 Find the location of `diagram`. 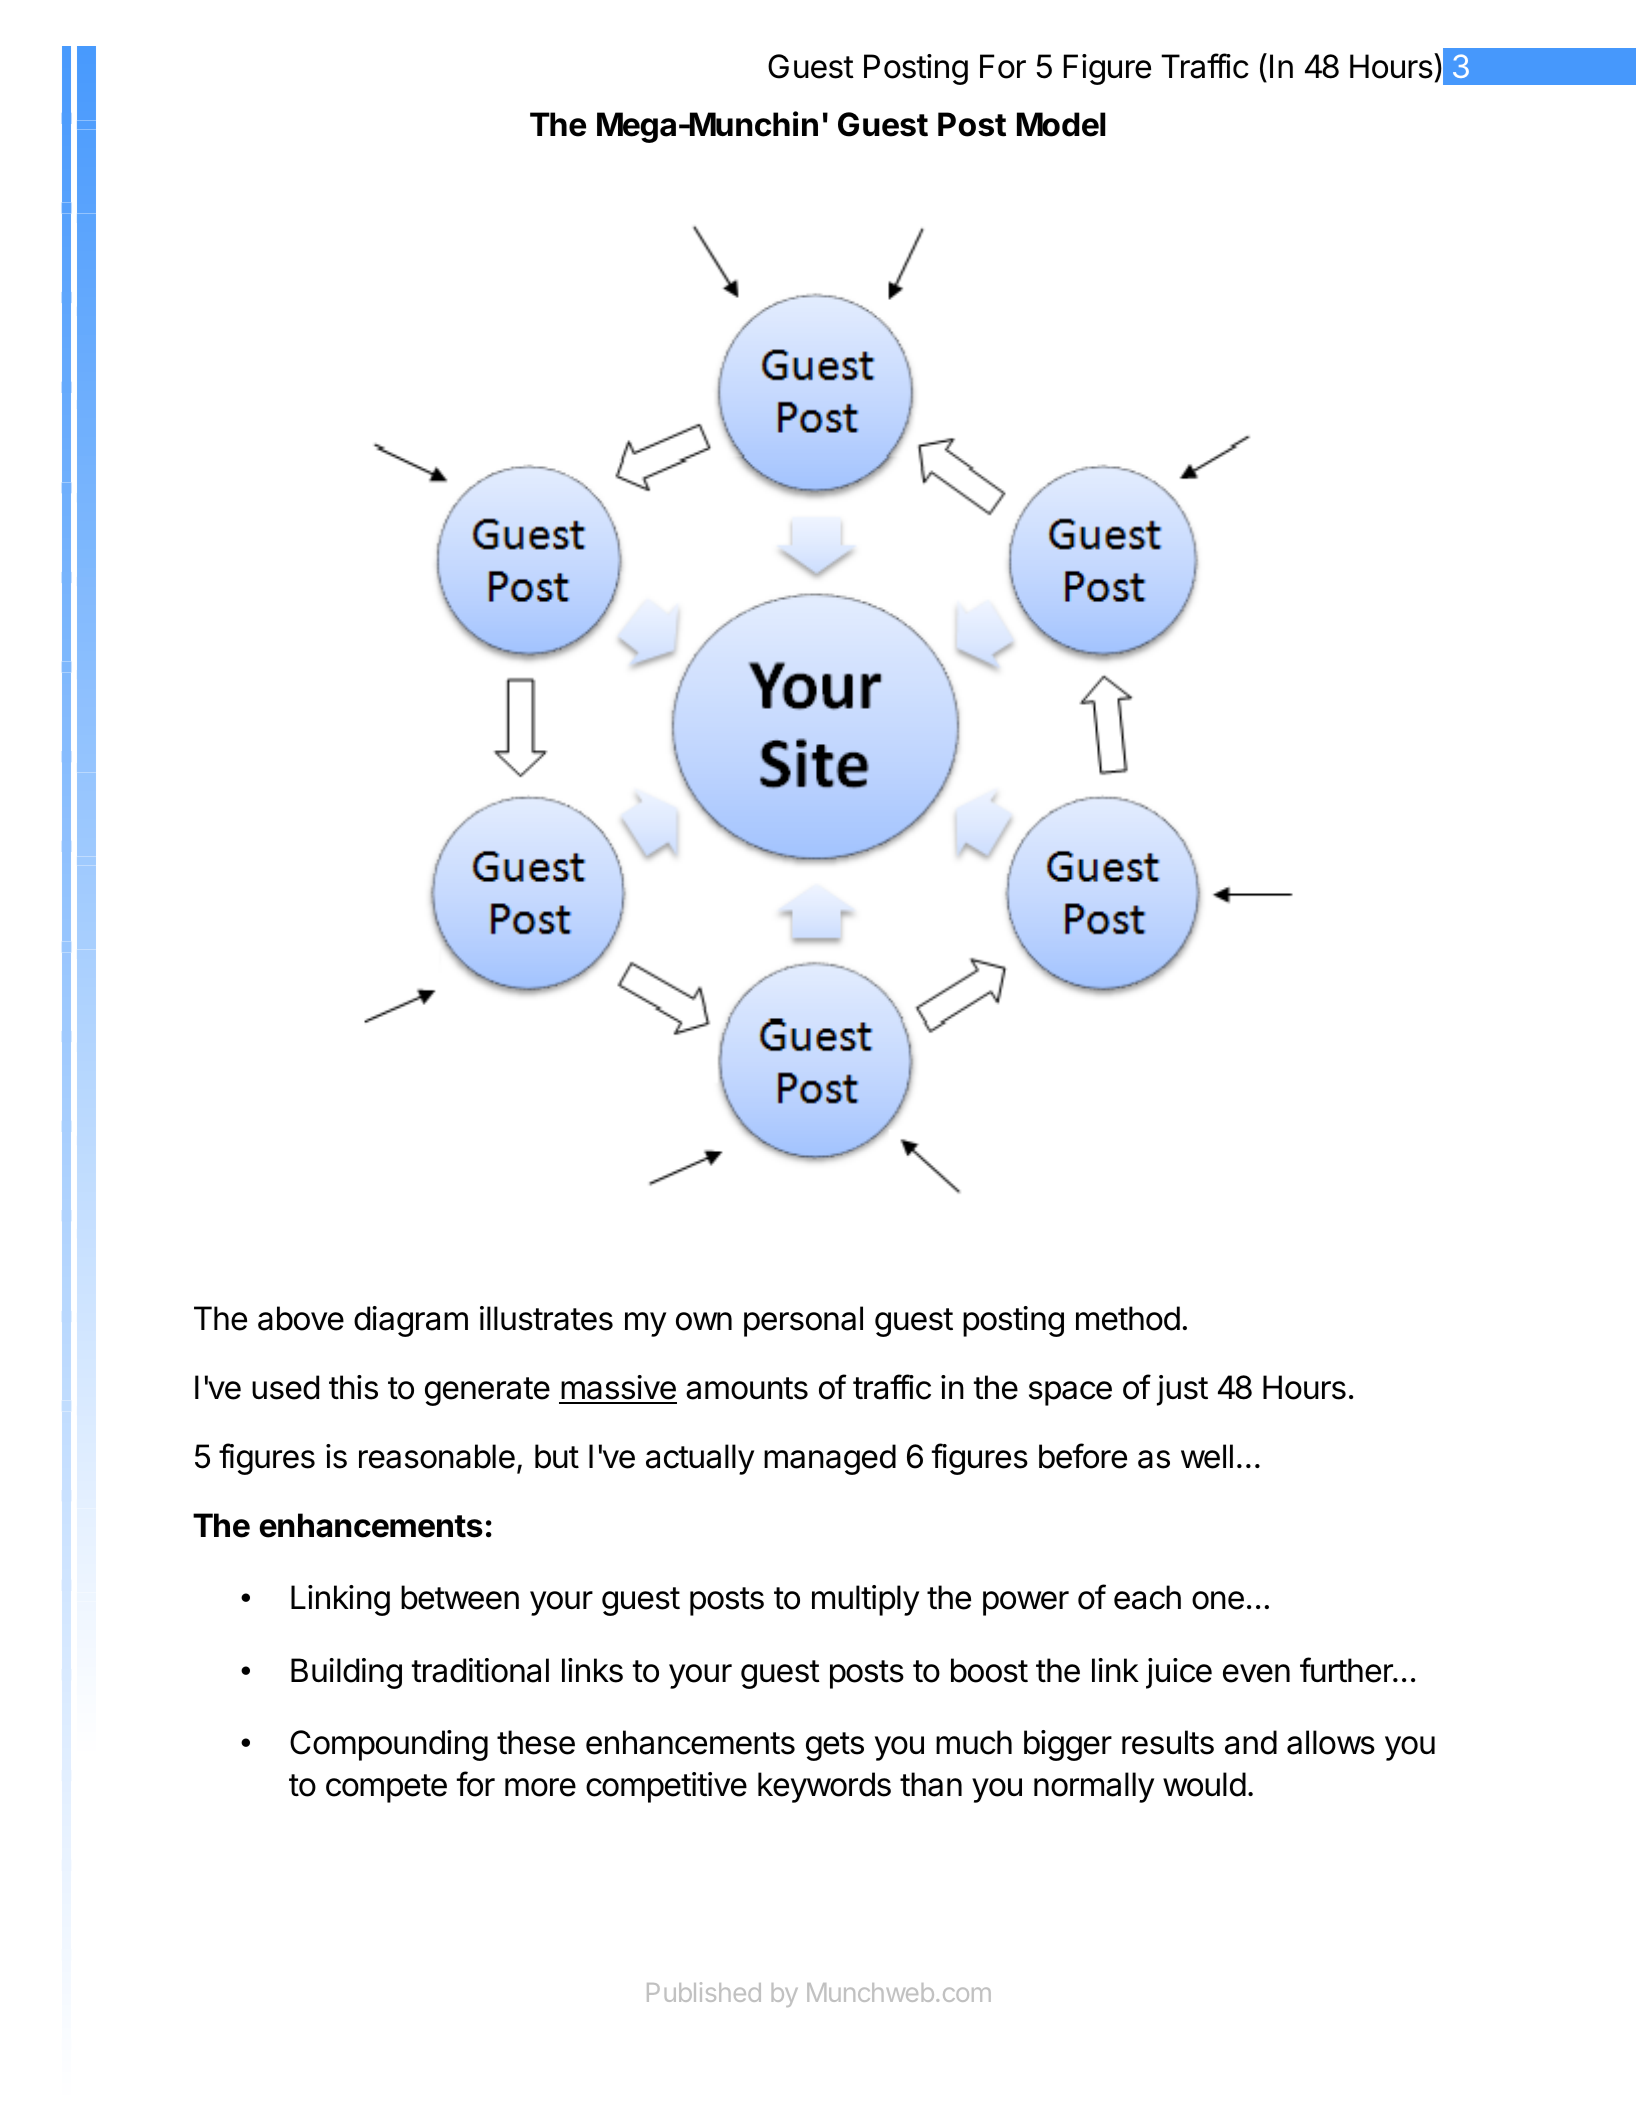

diagram is located at coordinates (411, 1321).
